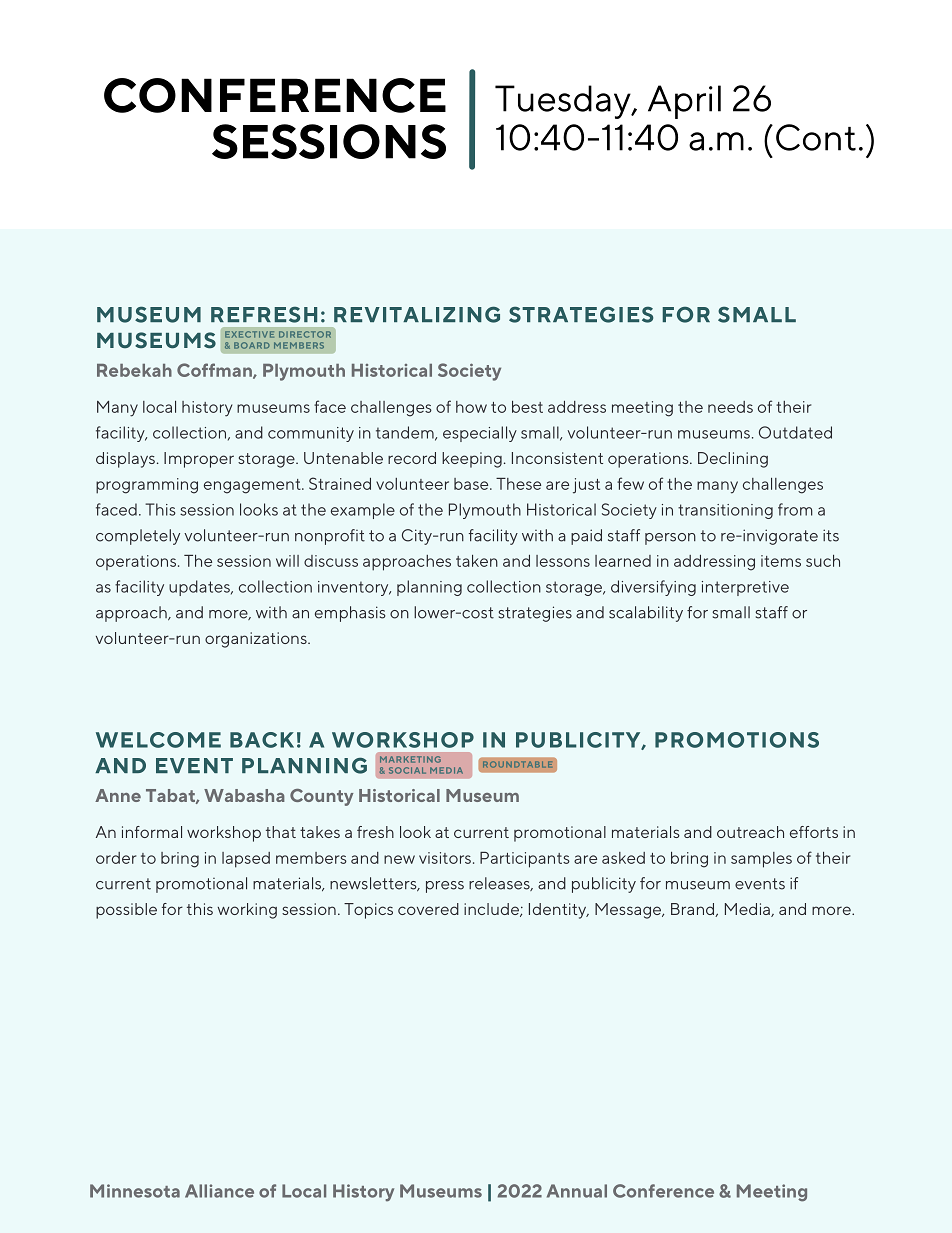  What do you see at coordinates (252, 345) in the screenshot?
I see `BOARD` at bounding box center [252, 345].
